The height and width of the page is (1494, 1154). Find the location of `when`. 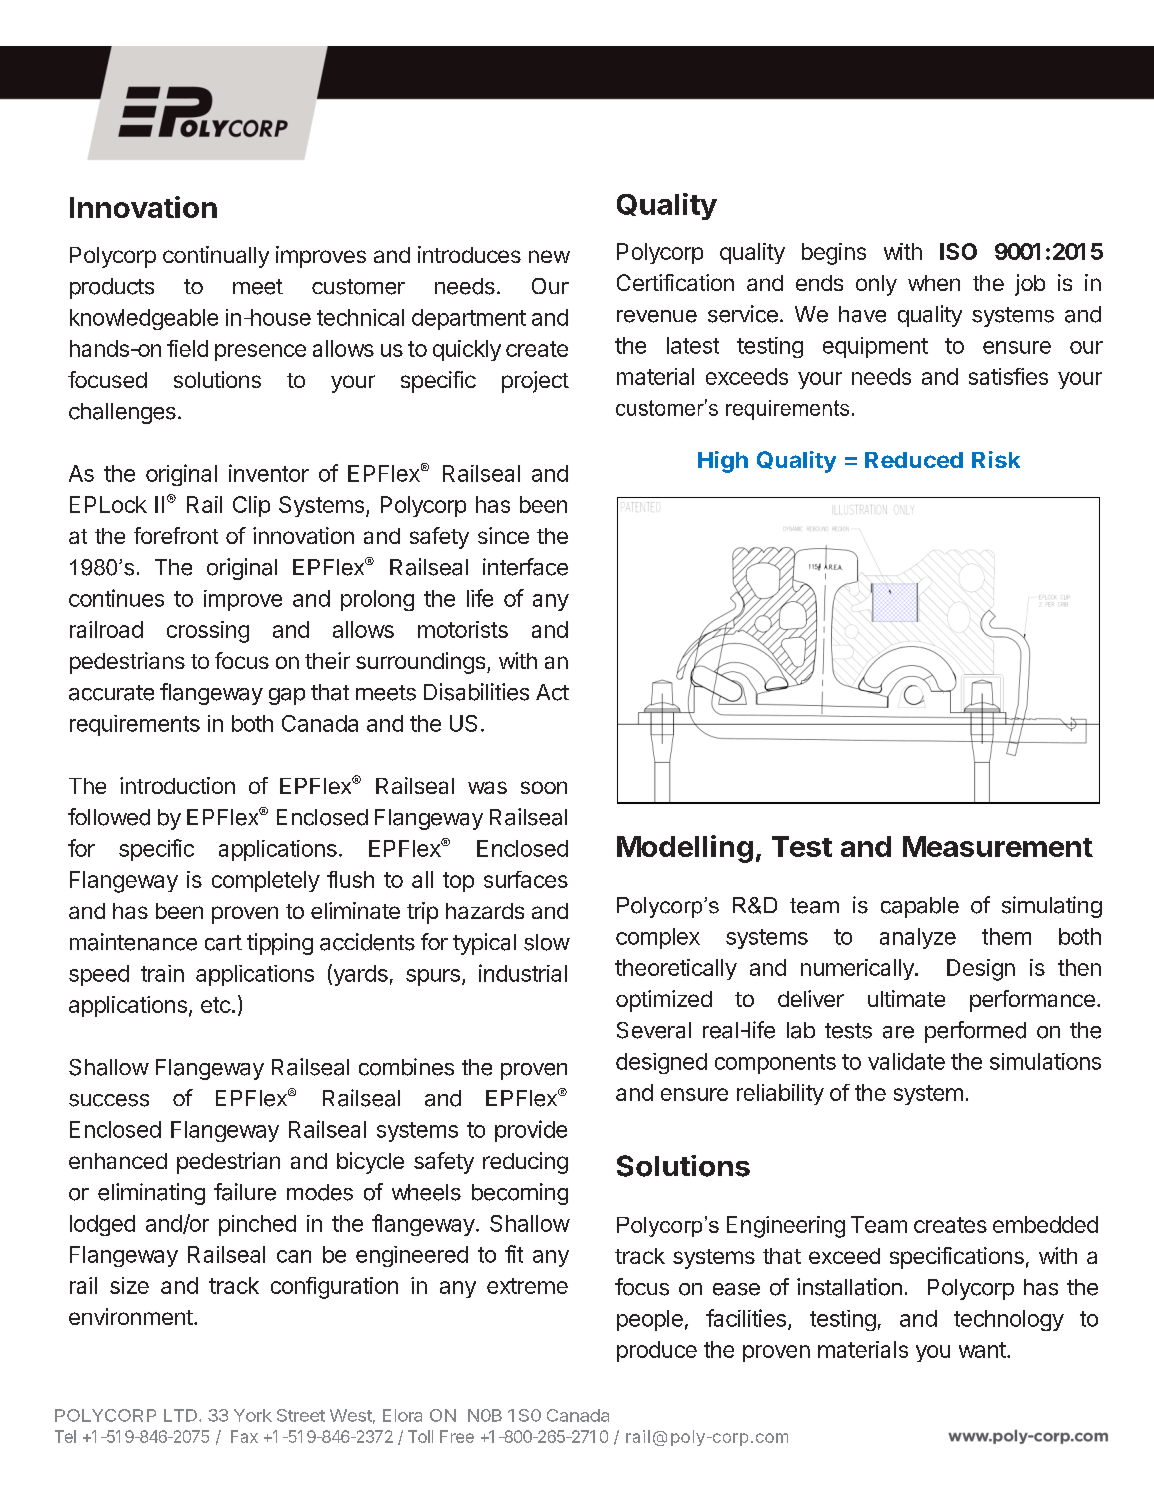

when is located at coordinates (934, 283).
